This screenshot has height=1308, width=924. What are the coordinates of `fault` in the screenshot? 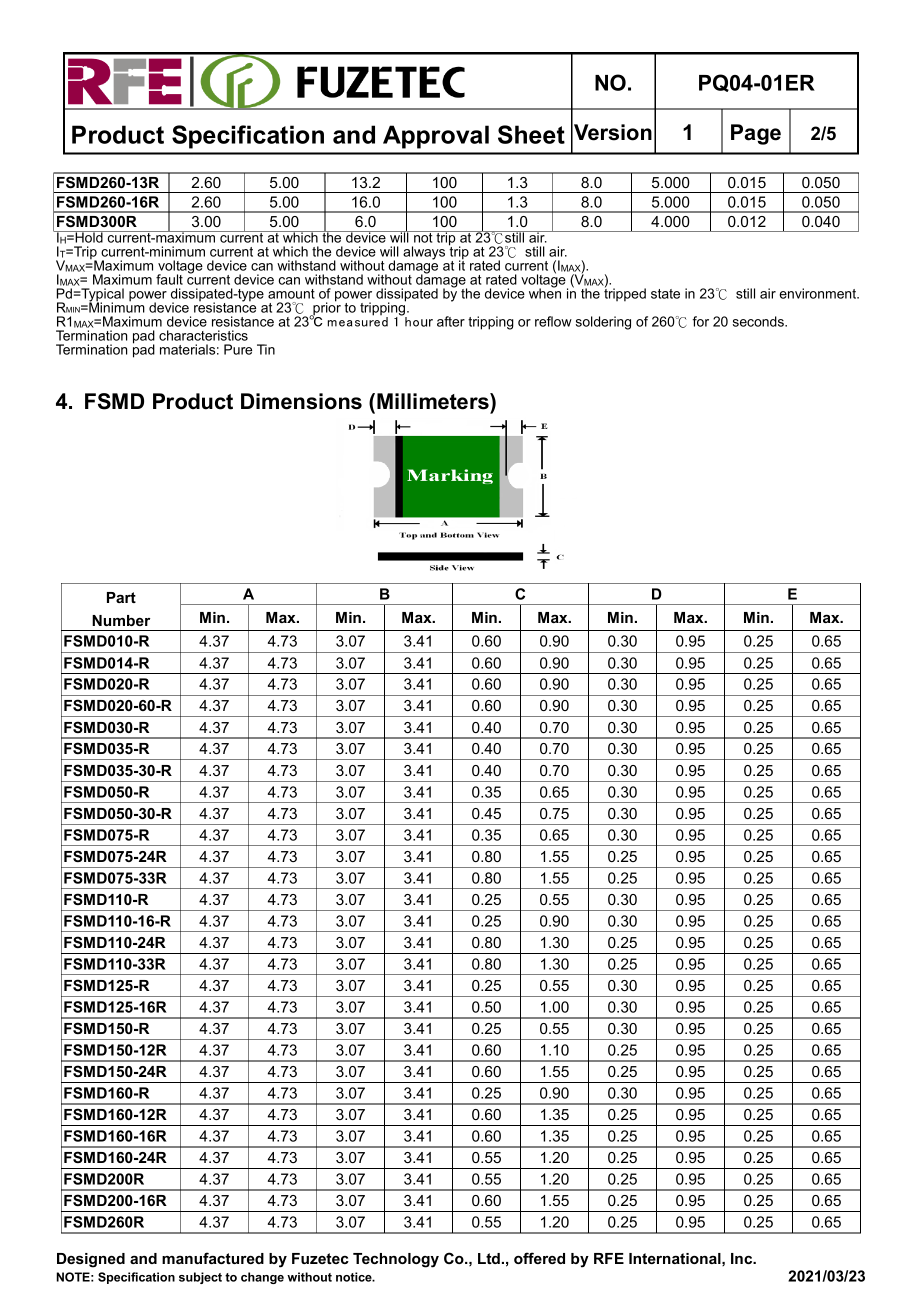 It's located at (169, 279).
